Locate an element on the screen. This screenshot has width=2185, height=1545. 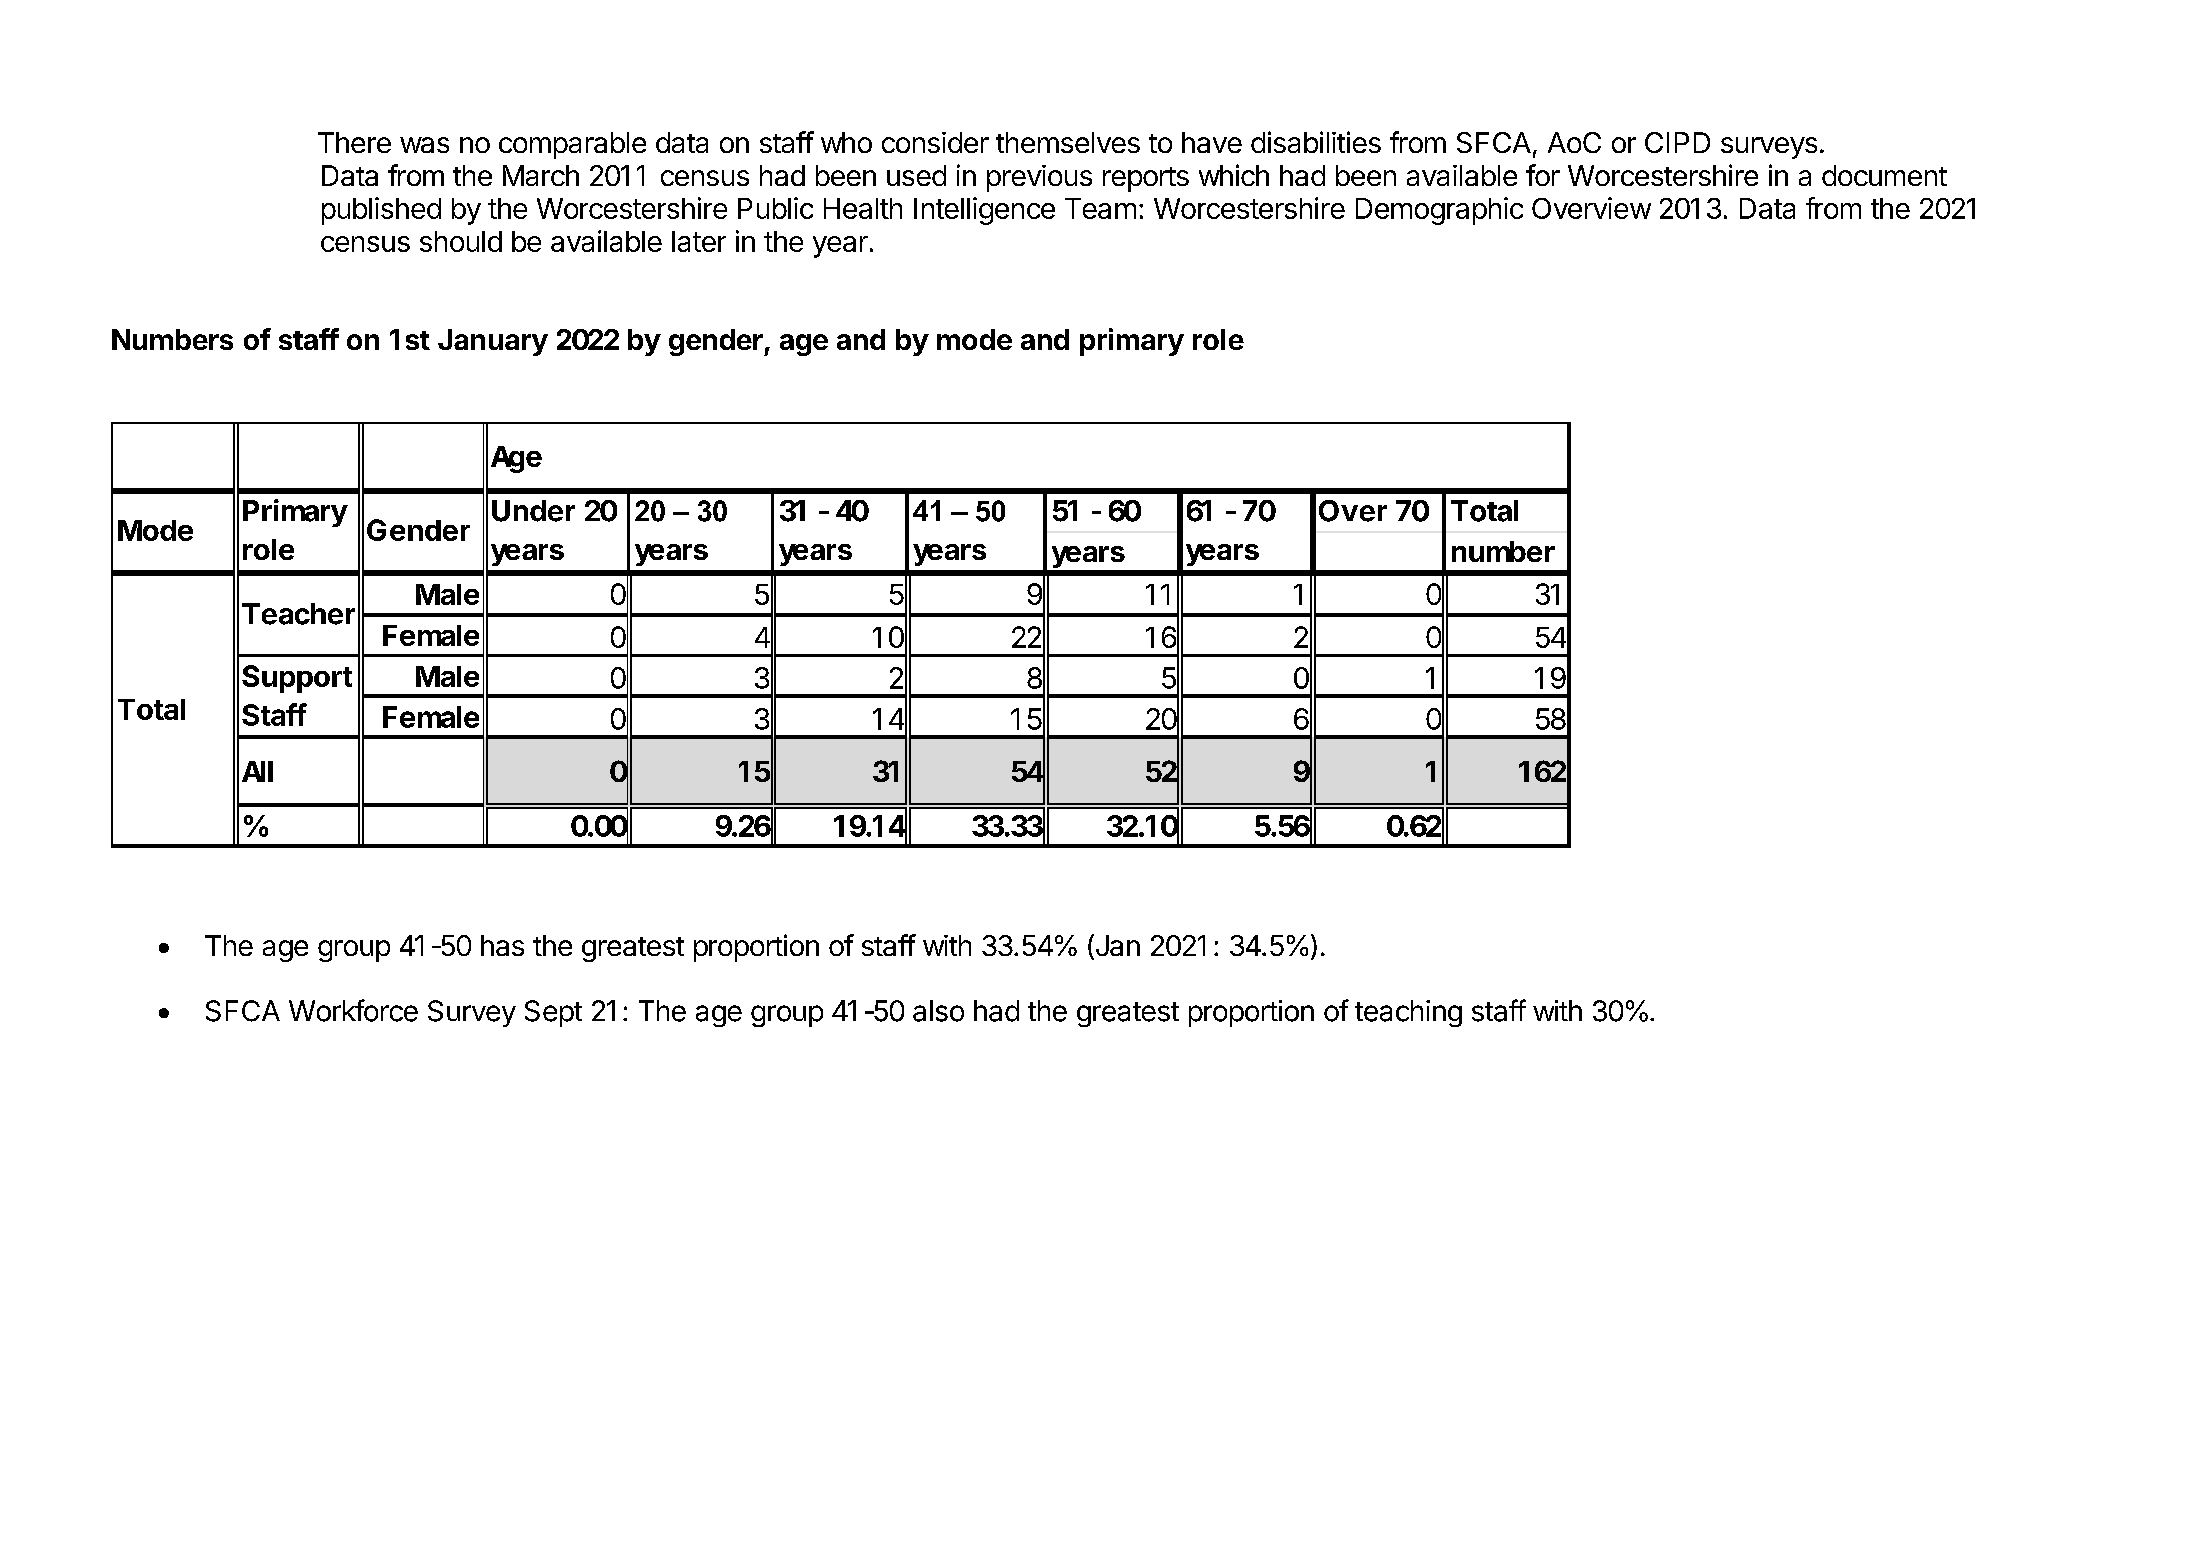
All is located at coordinates (257, 771).
